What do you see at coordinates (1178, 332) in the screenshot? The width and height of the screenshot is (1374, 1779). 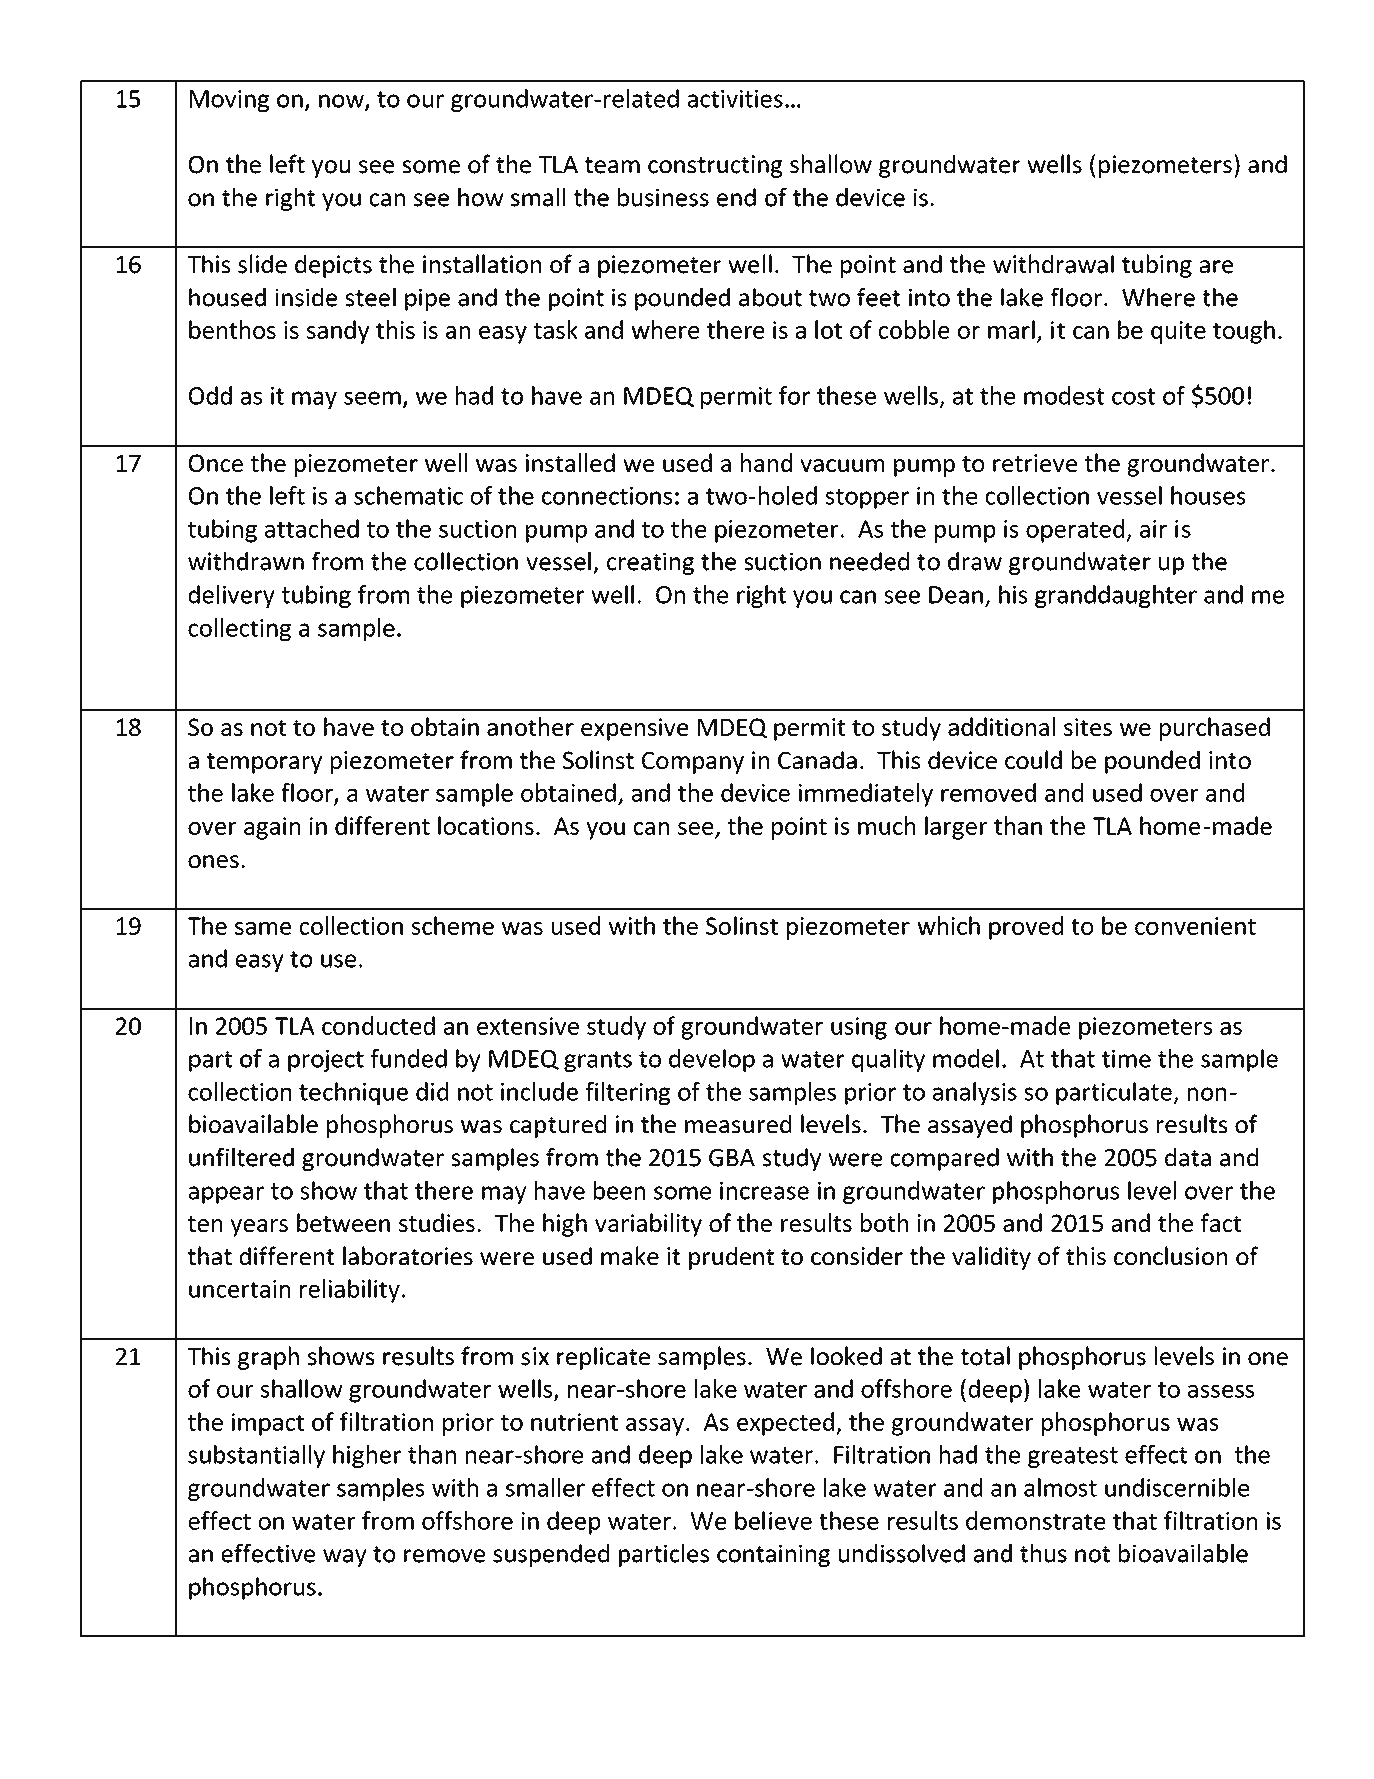 I see `quite` at bounding box center [1178, 332].
